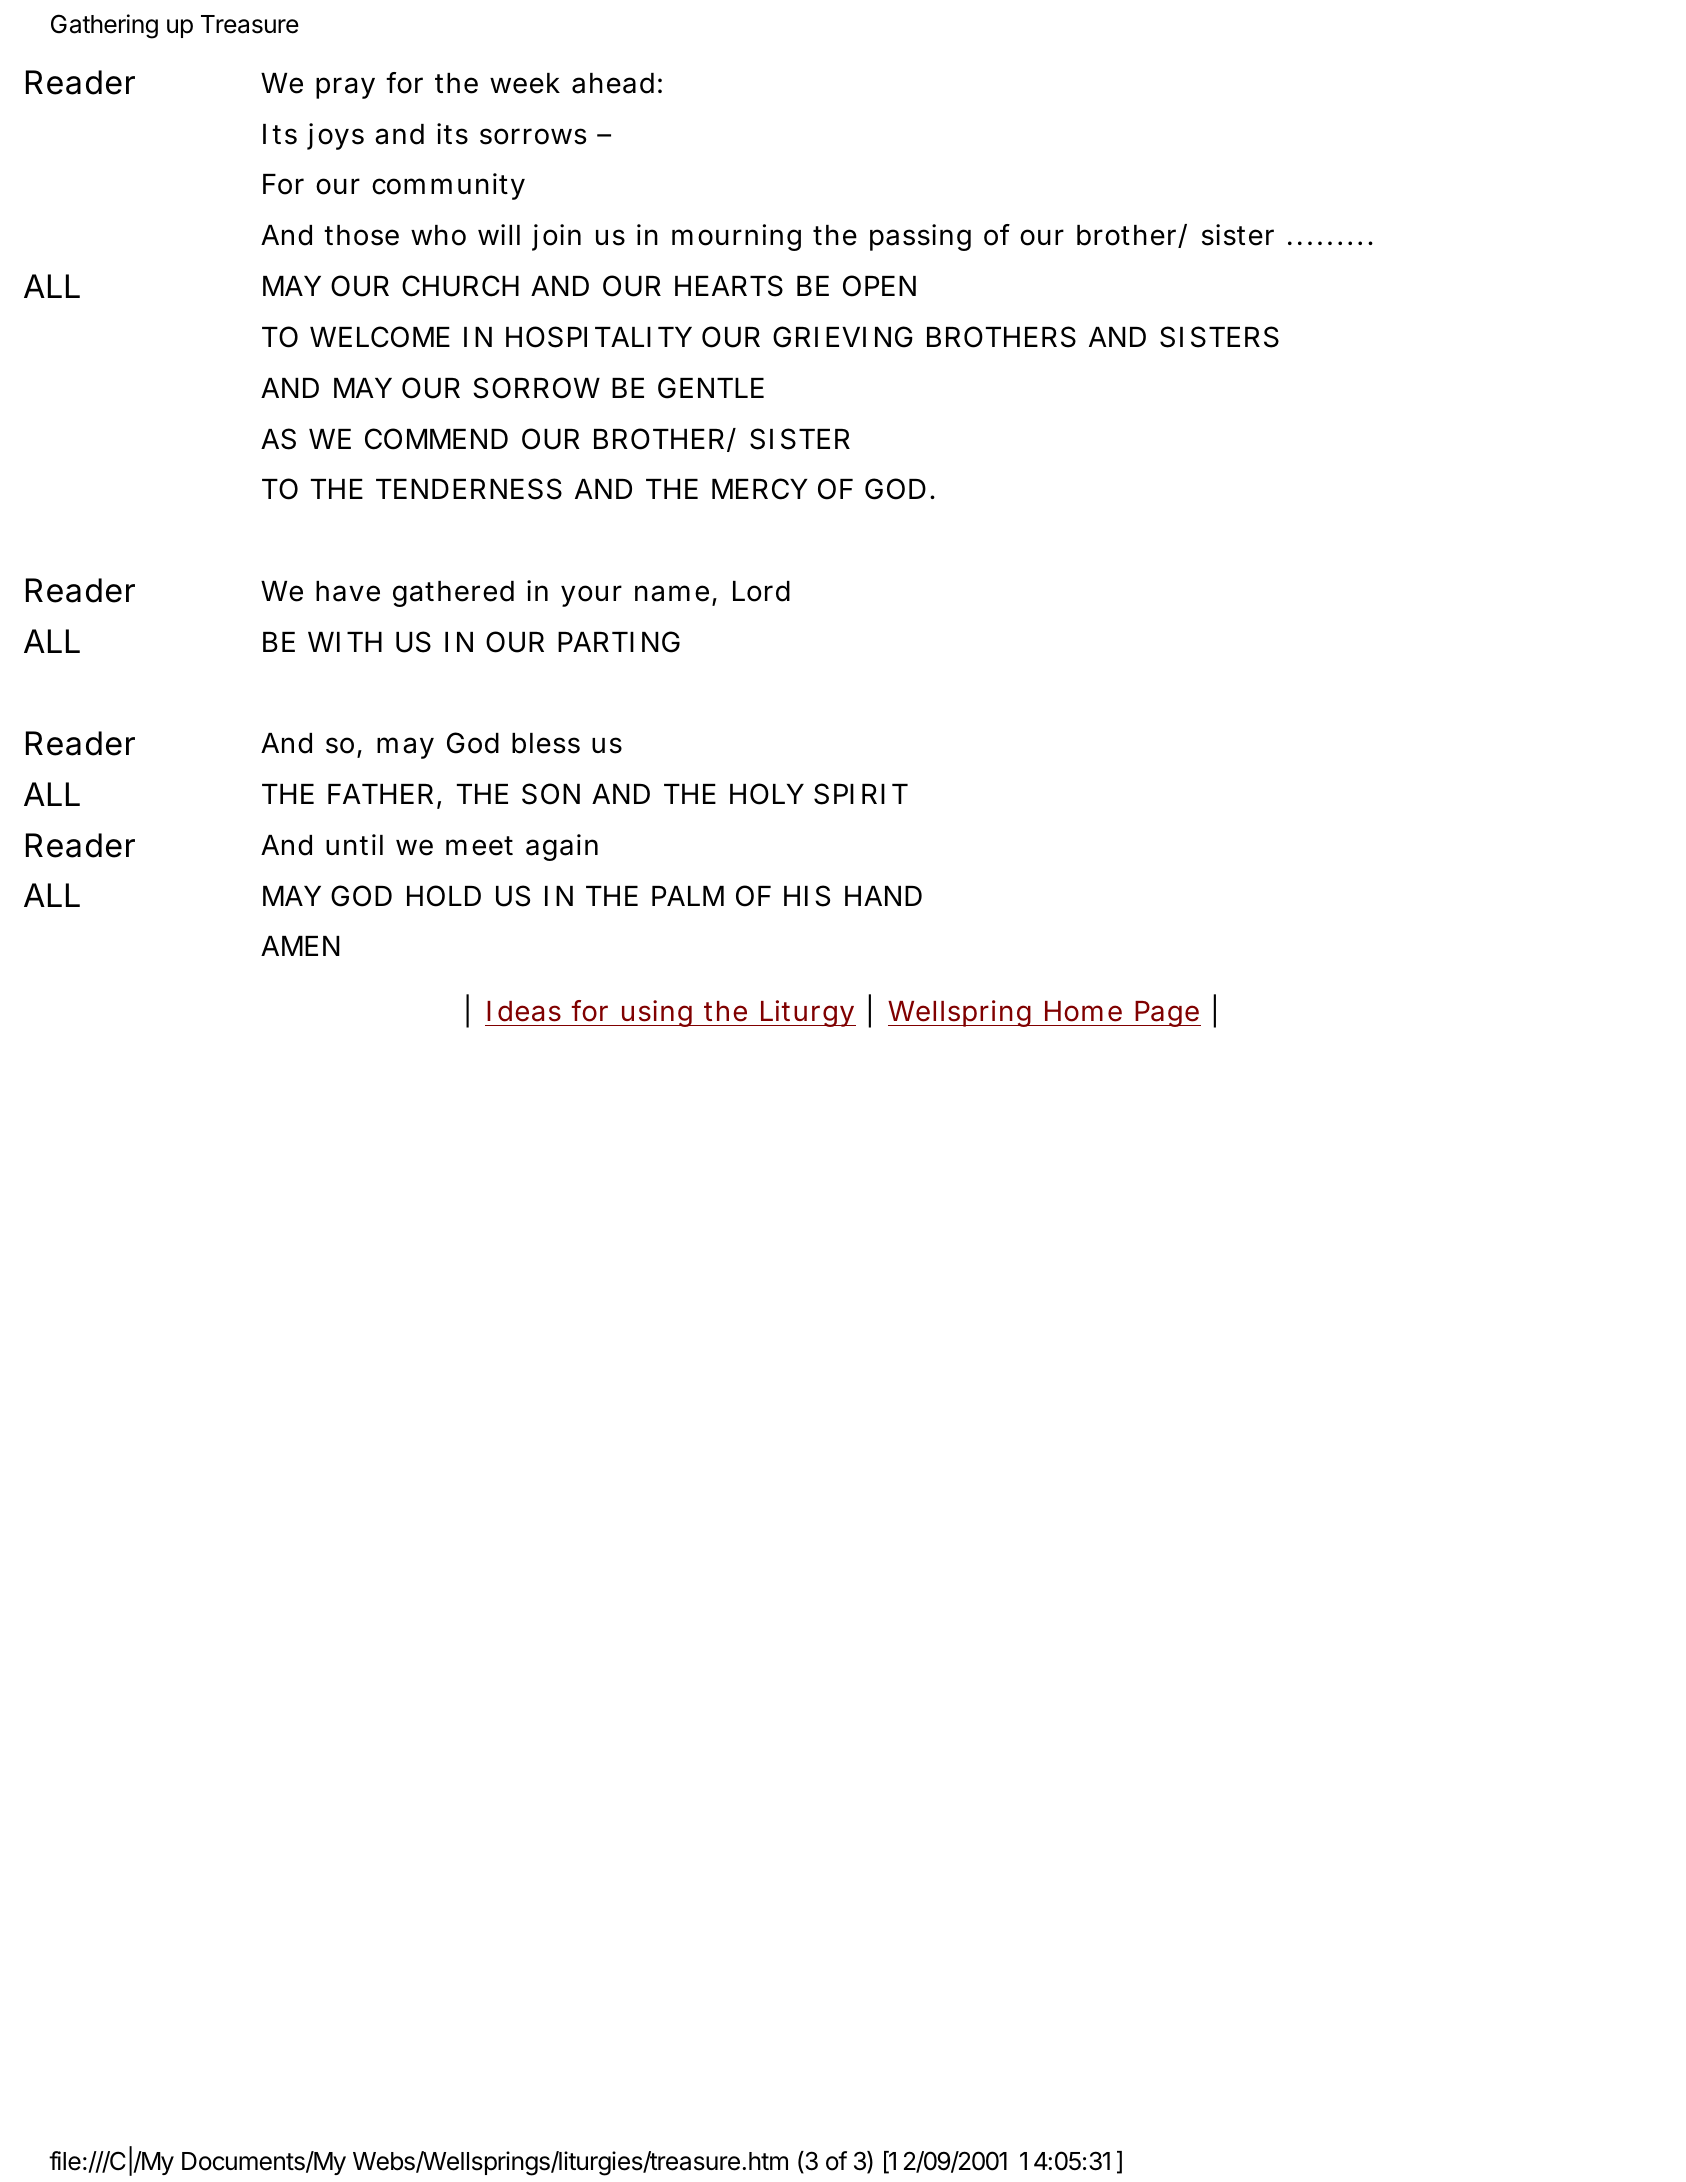 Image resolution: width=1686 pixels, height=2182 pixels. Describe the element at coordinates (104, 26) in the document. I see `Gathering` at that location.
